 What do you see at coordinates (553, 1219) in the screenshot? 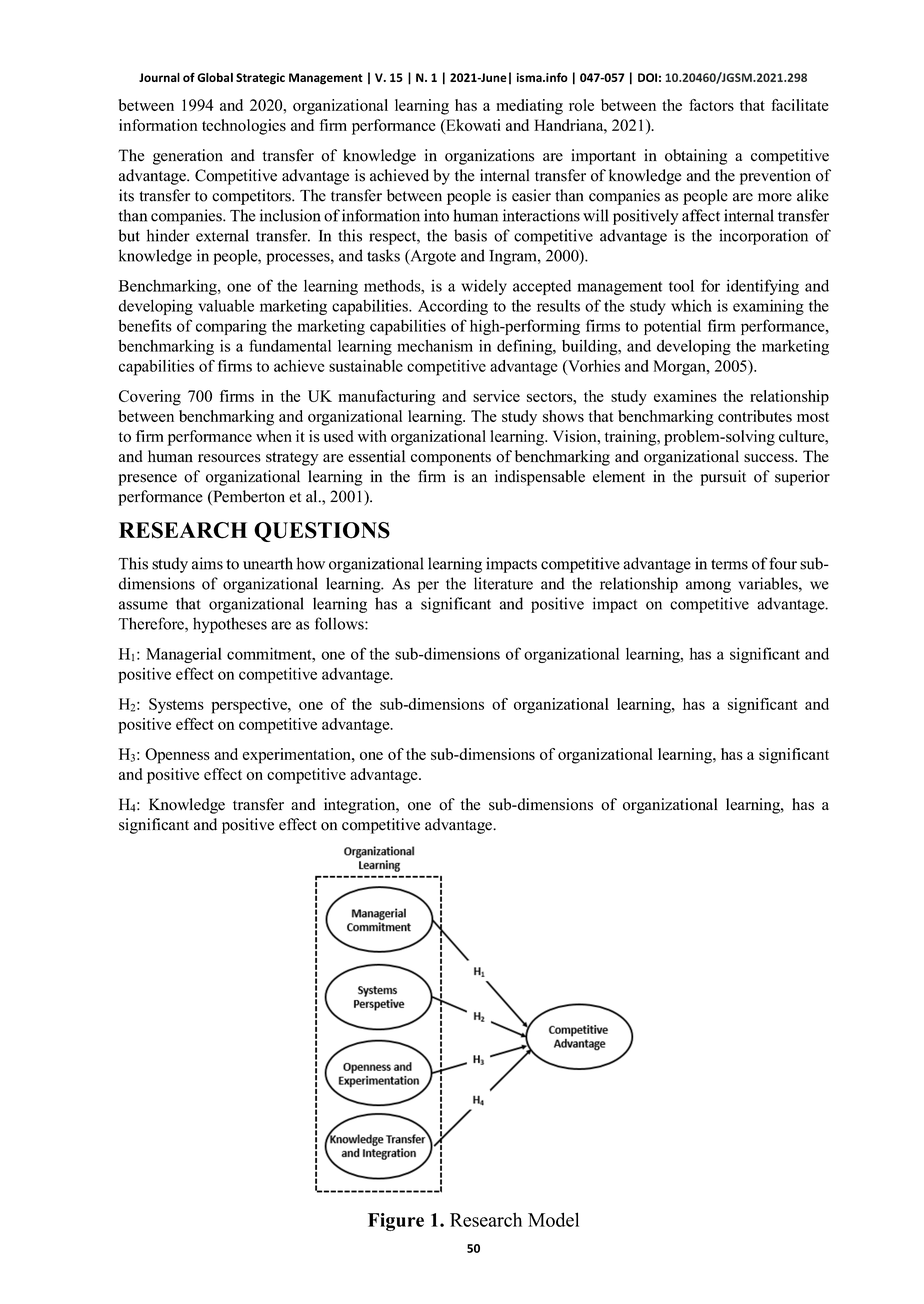
I see `Model` at bounding box center [553, 1219].
